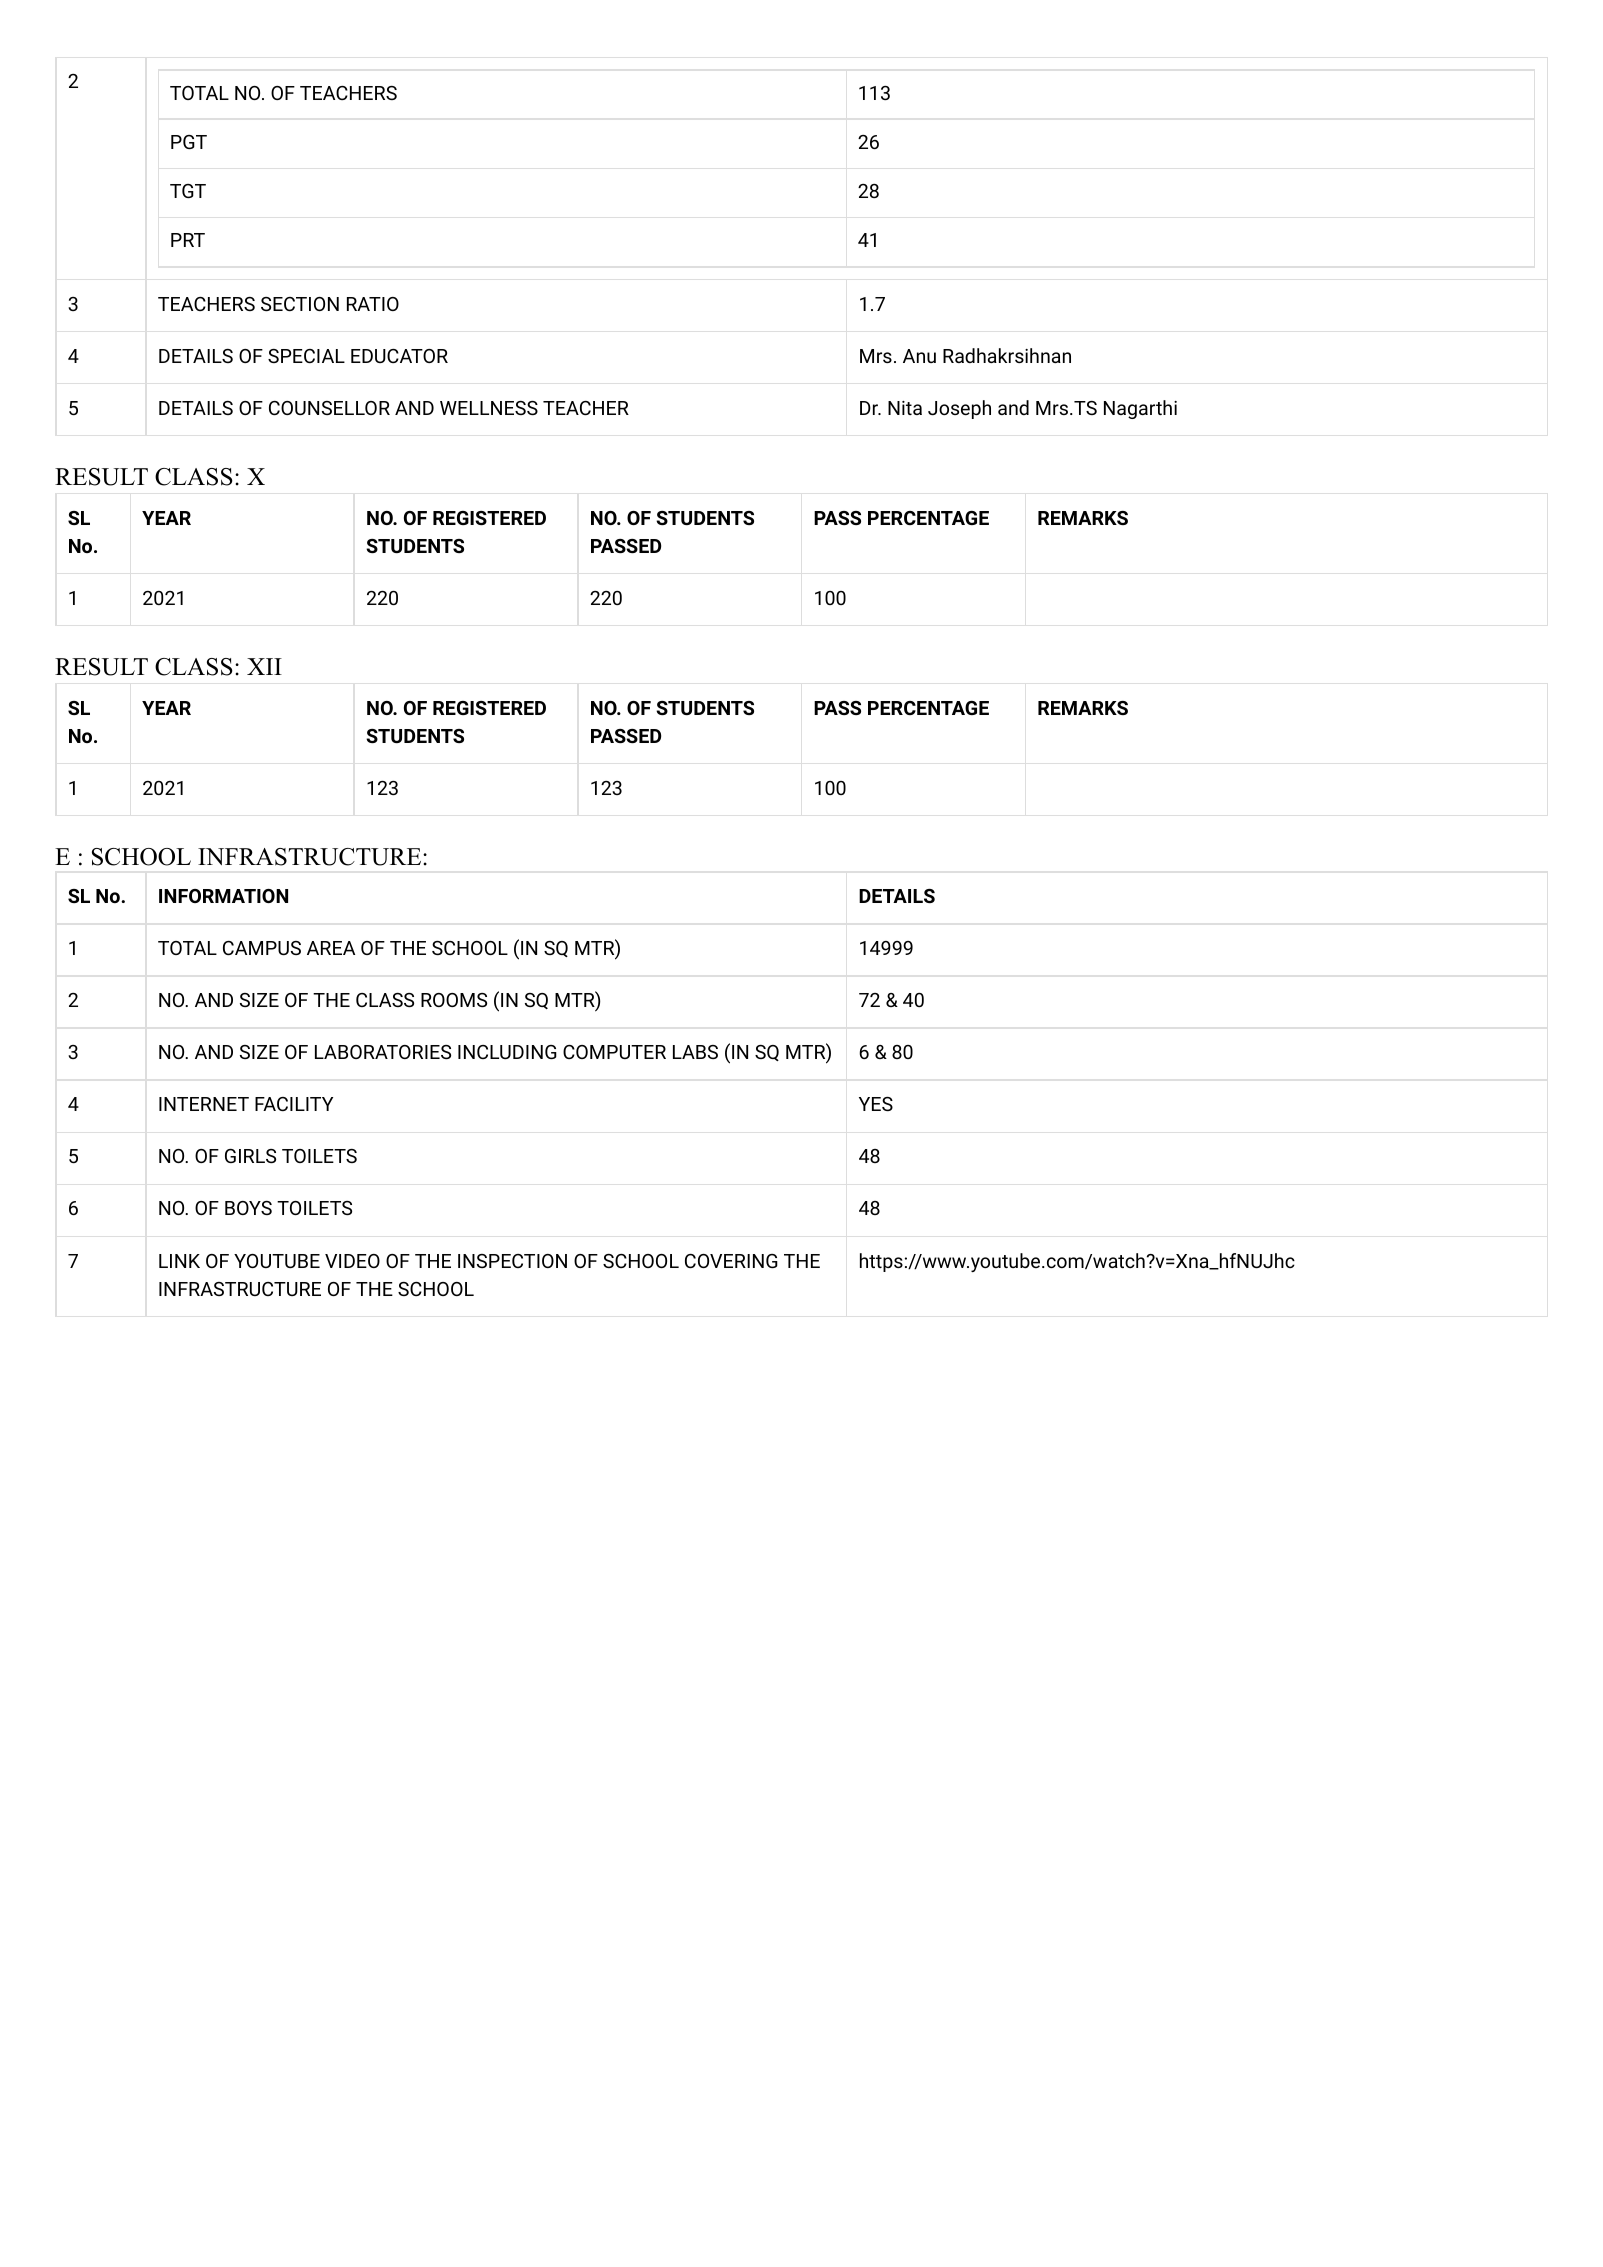 The image size is (1603, 2267). What do you see at coordinates (264, 666) in the image?
I see `XII` at bounding box center [264, 666].
